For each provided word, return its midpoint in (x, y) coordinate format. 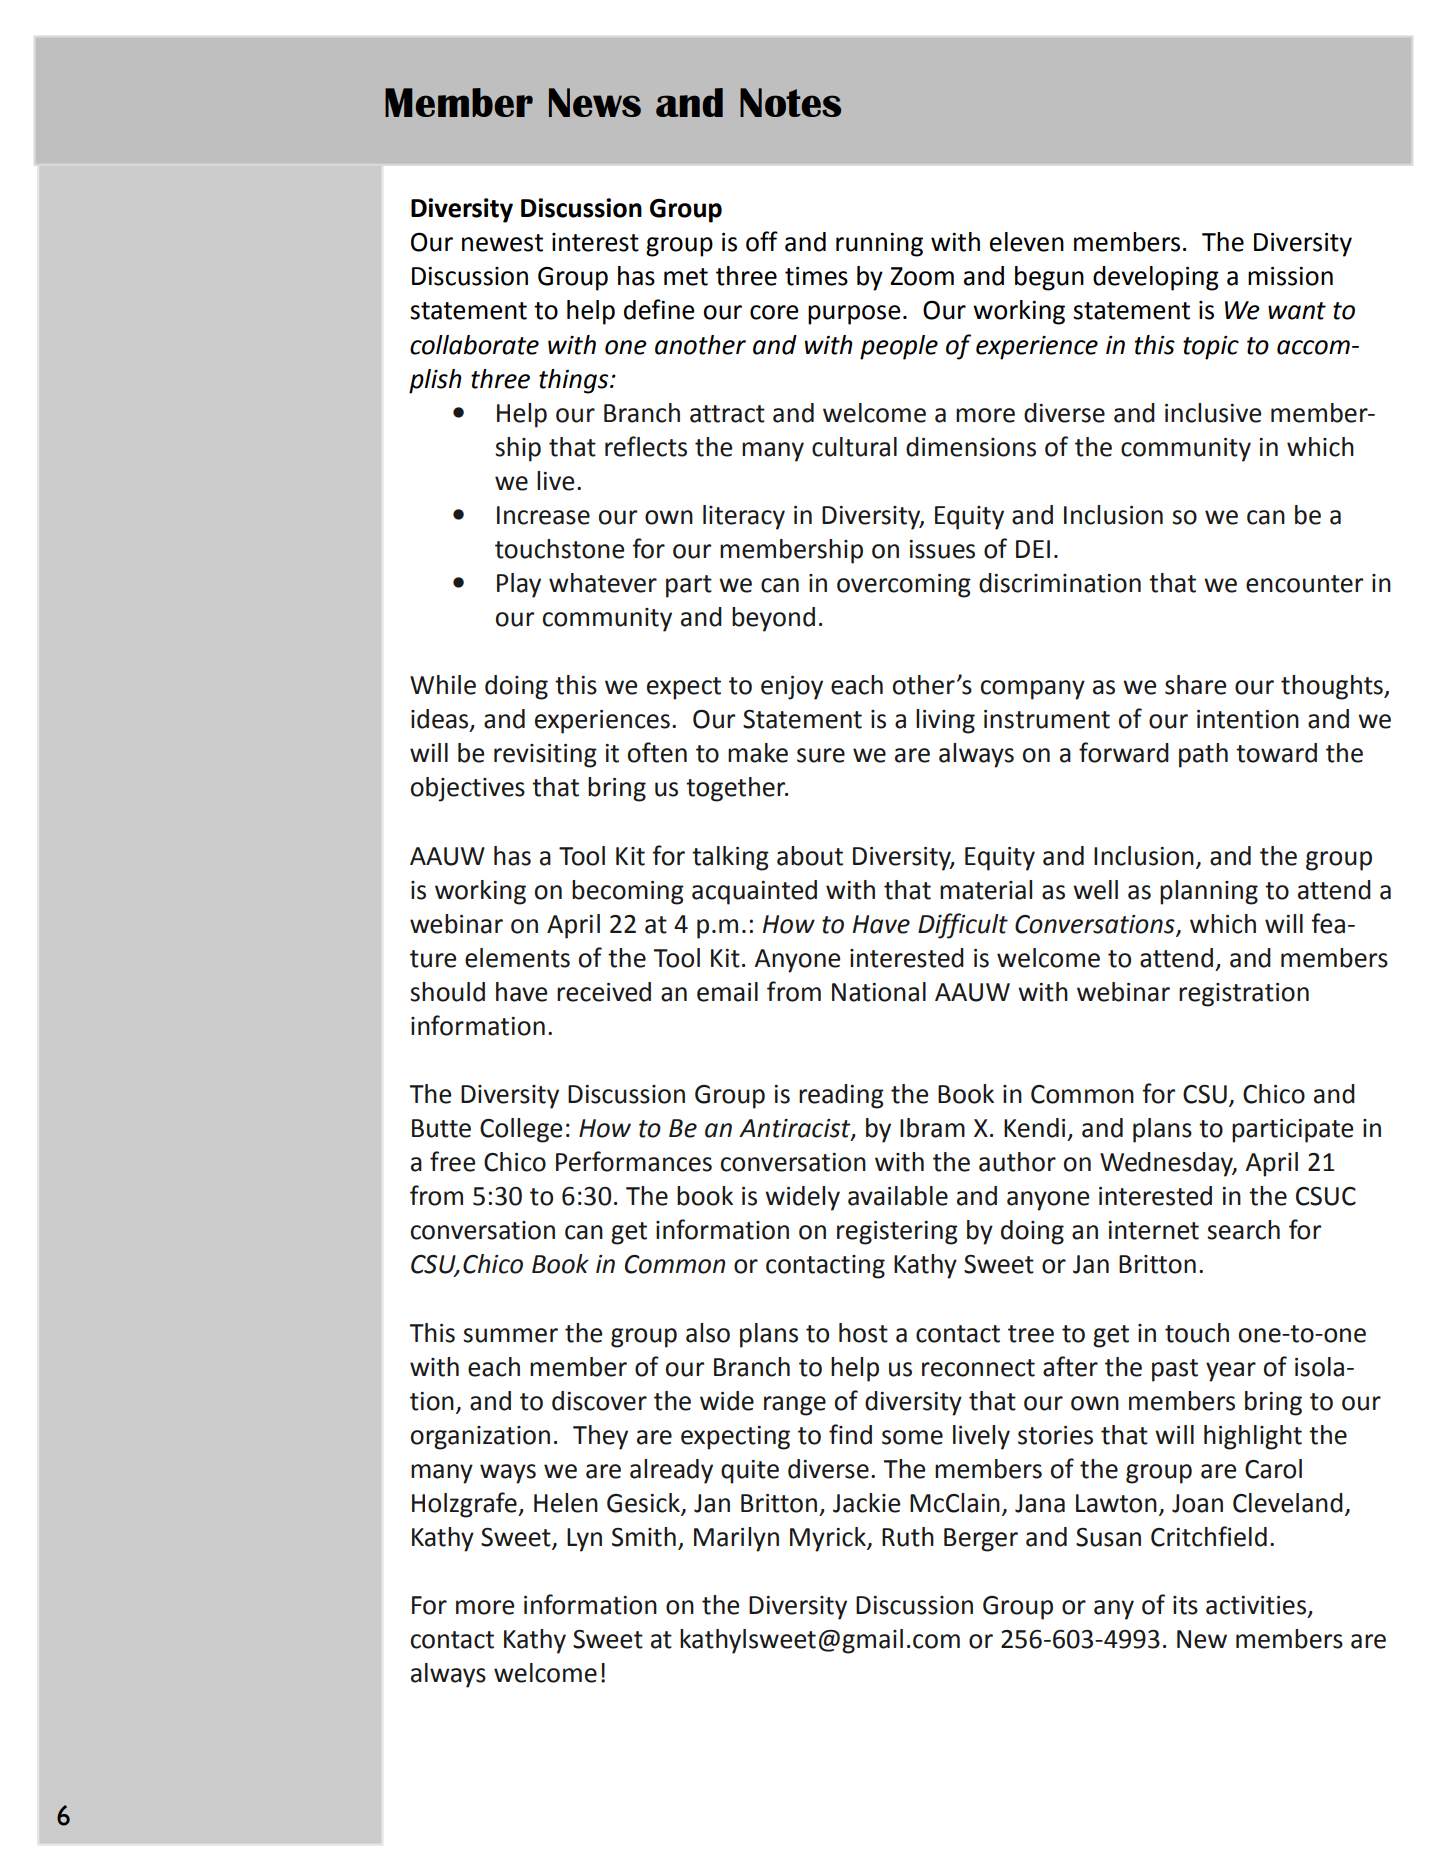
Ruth (908, 1537)
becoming (628, 892)
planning (1209, 892)
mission (1290, 276)
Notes (790, 102)
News (595, 102)
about (810, 856)
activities (1257, 1606)
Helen (566, 1503)
